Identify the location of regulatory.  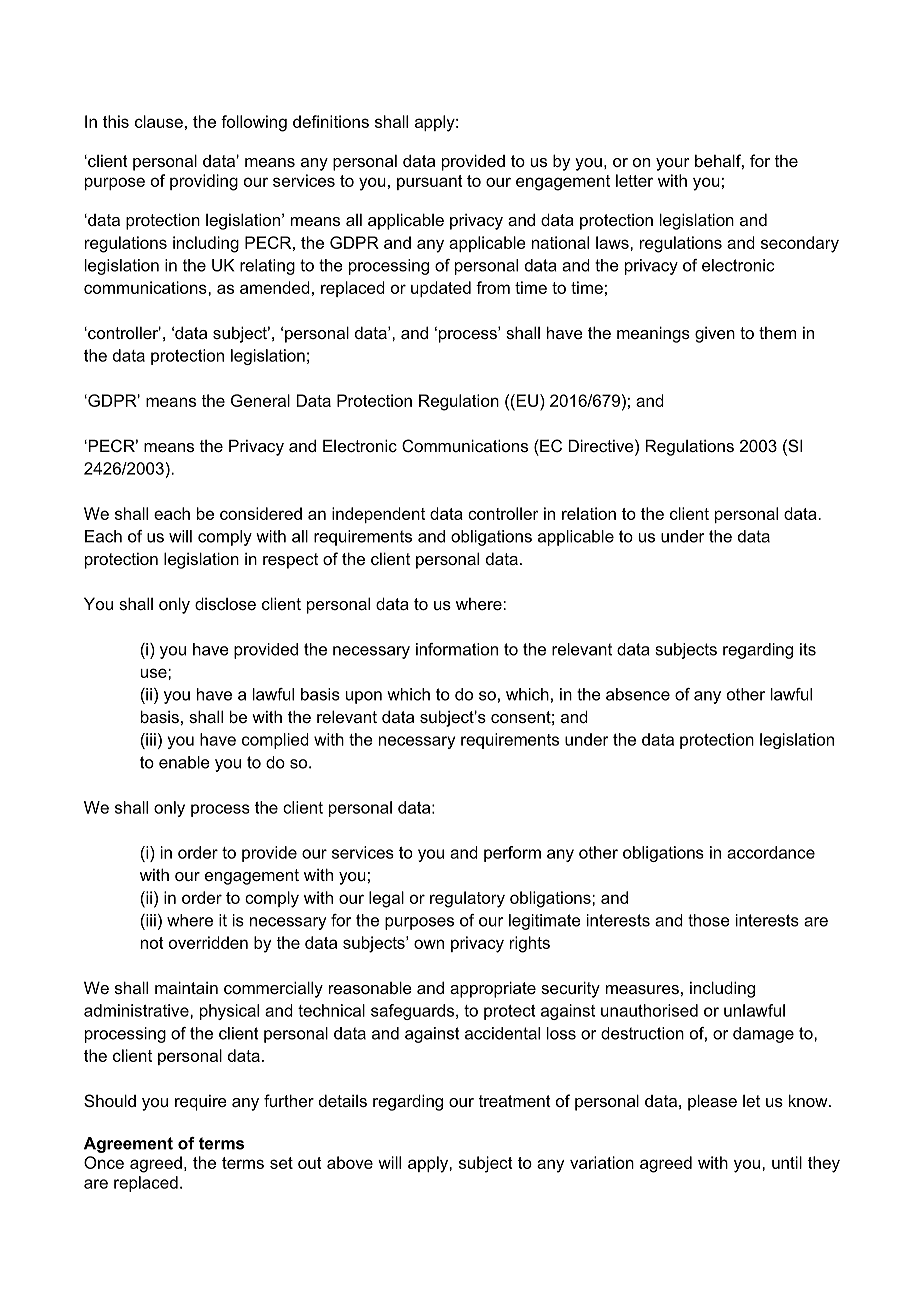
(467, 899).
